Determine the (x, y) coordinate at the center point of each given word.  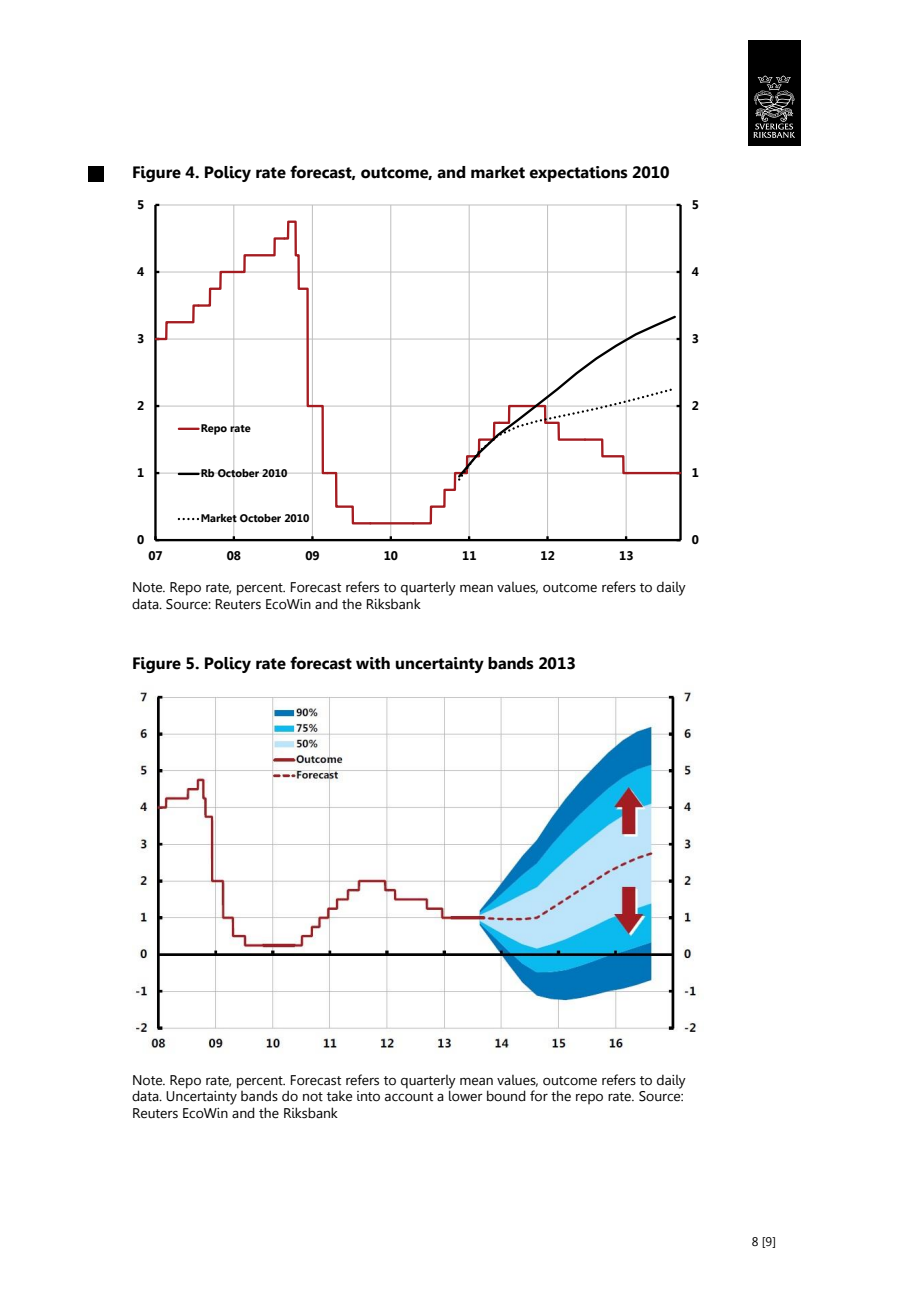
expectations (579, 174)
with (373, 663)
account (409, 1097)
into (368, 1096)
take (339, 1096)
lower (466, 1096)
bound (506, 1096)
